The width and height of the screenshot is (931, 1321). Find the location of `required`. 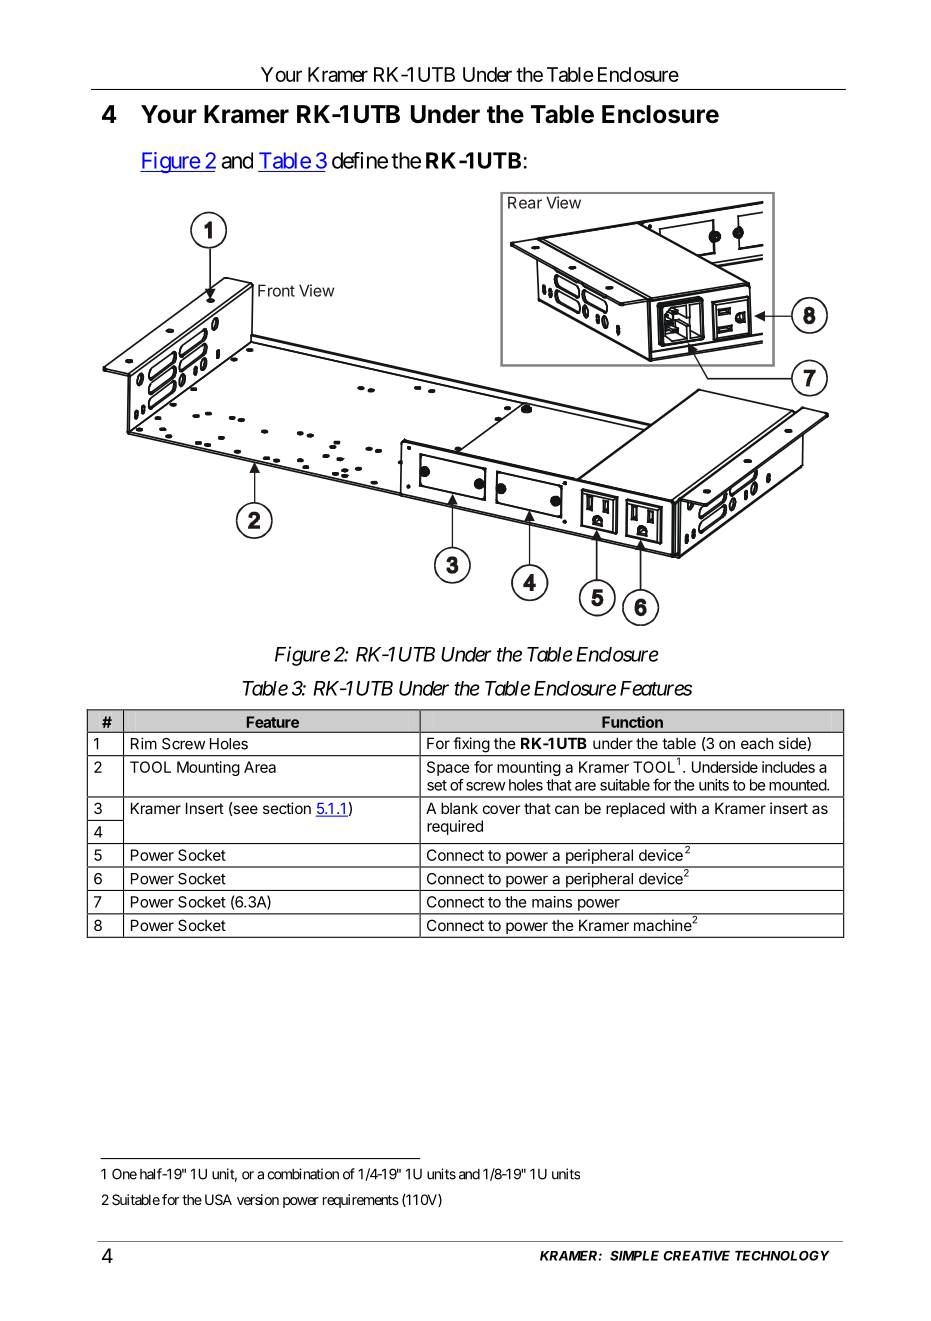

required is located at coordinates (455, 827).
